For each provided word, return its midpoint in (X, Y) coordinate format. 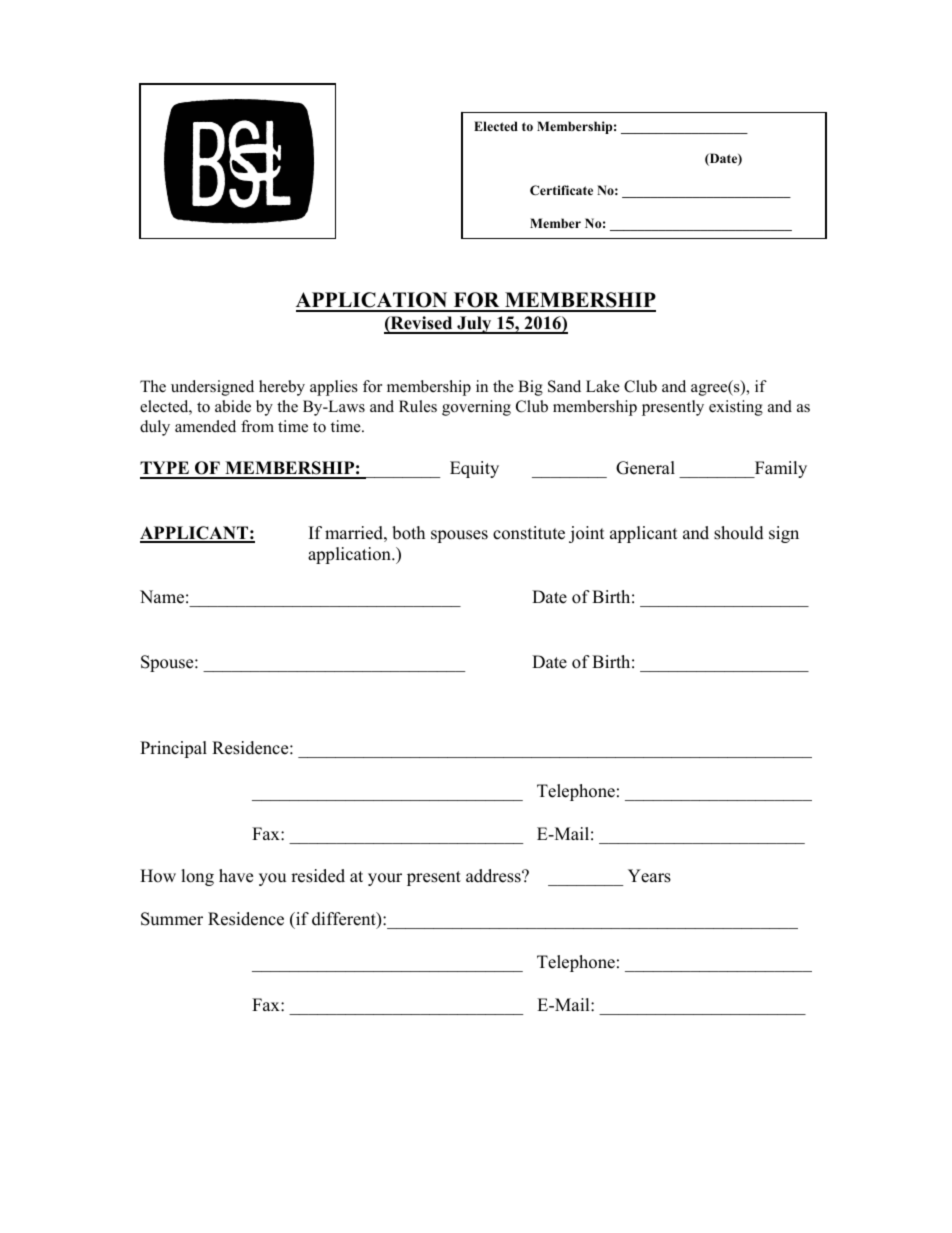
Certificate (561, 190)
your (385, 879)
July (474, 325)
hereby (282, 388)
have (236, 876)
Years (649, 876)
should (739, 533)
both (408, 533)
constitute (529, 533)
